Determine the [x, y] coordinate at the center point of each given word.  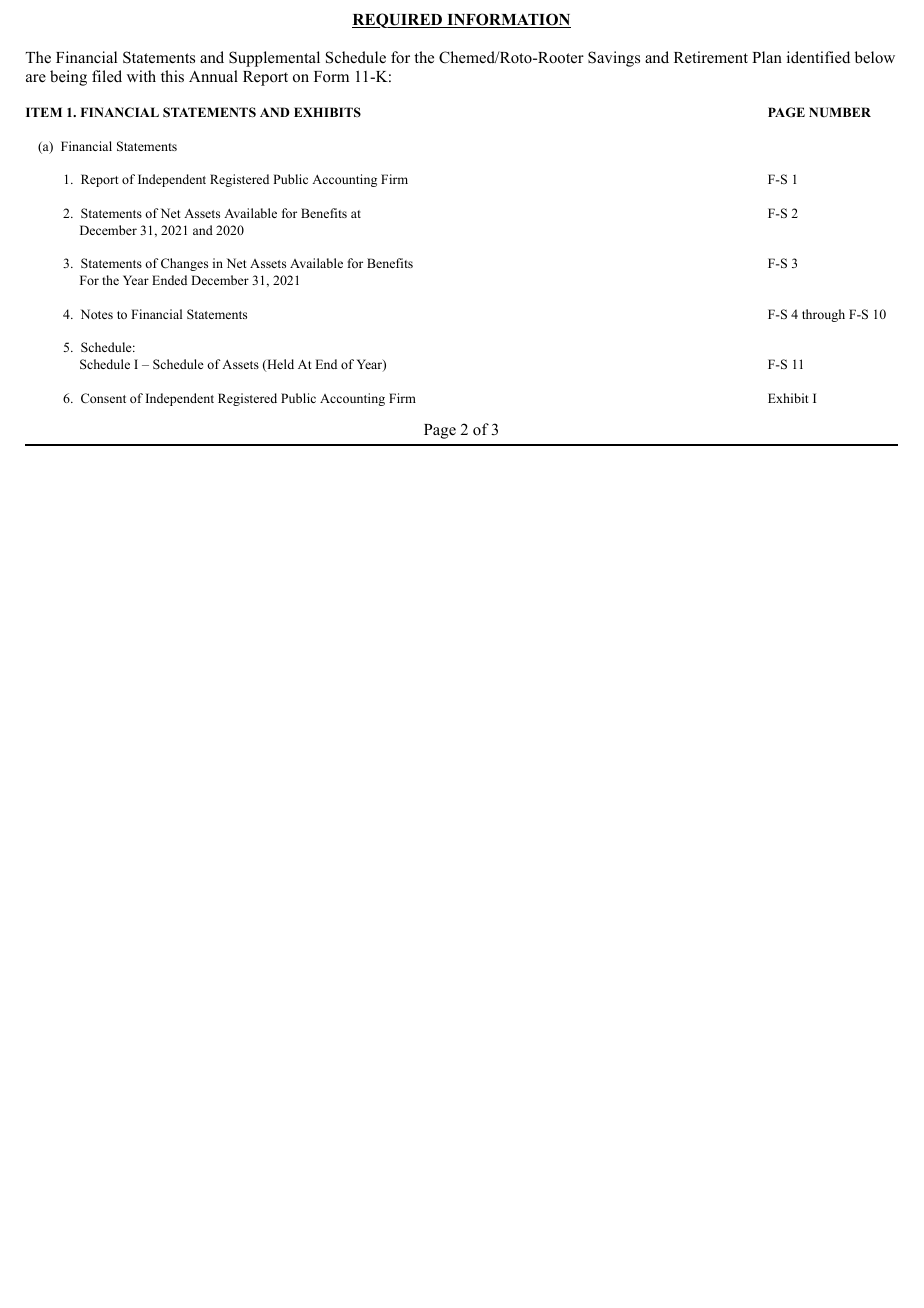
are [36, 78]
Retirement [711, 57]
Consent [103, 398]
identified [818, 57]
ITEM [44, 112]
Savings [614, 59]
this [172, 76]
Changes [184, 264]
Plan [767, 57]
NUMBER [840, 112]
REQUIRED [398, 20]
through [823, 315]
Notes [97, 314]
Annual [213, 76]
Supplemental [274, 59]
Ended [169, 280]
